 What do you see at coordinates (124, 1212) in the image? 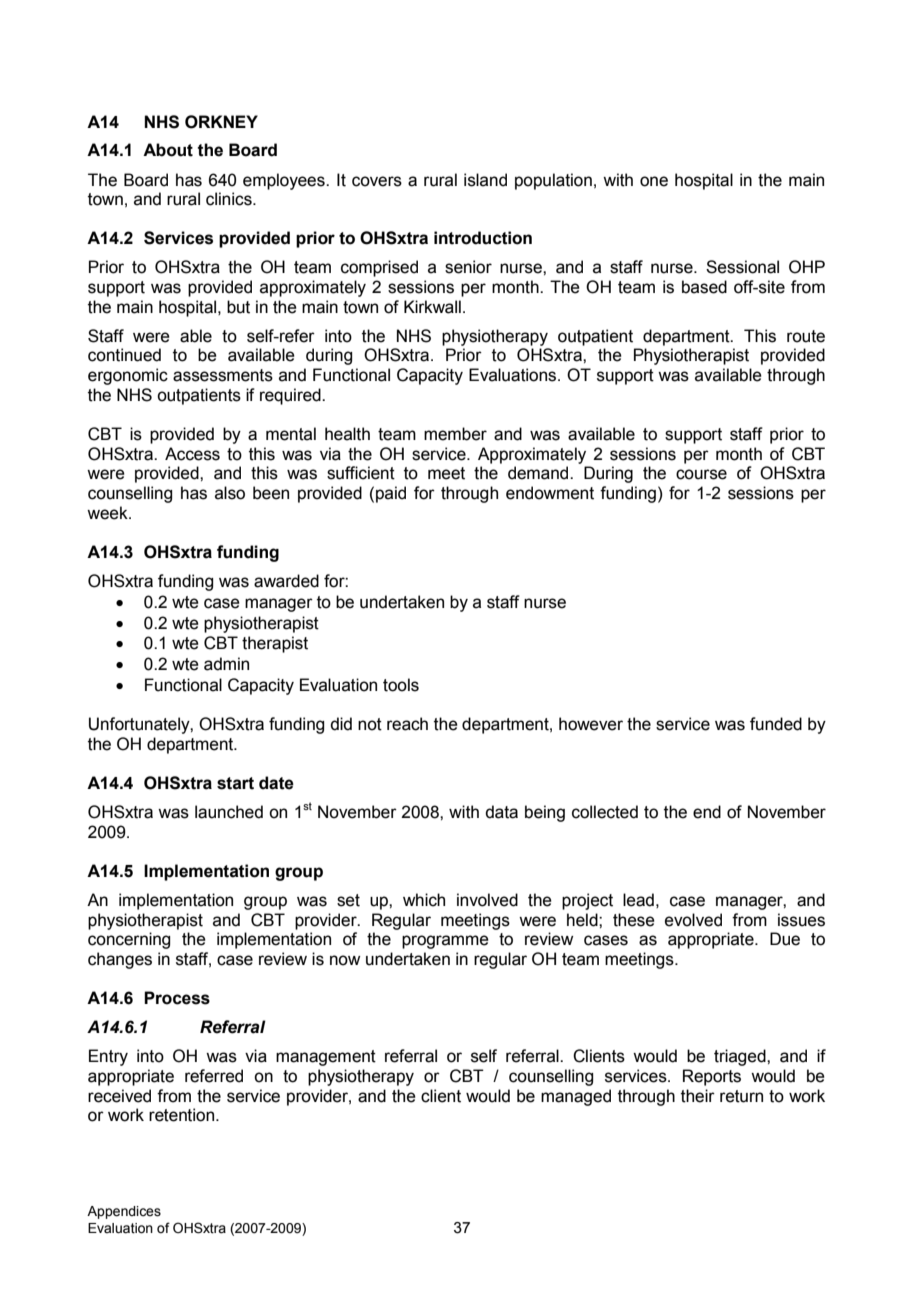
I see `Appendices` at bounding box center [124, 1212].
